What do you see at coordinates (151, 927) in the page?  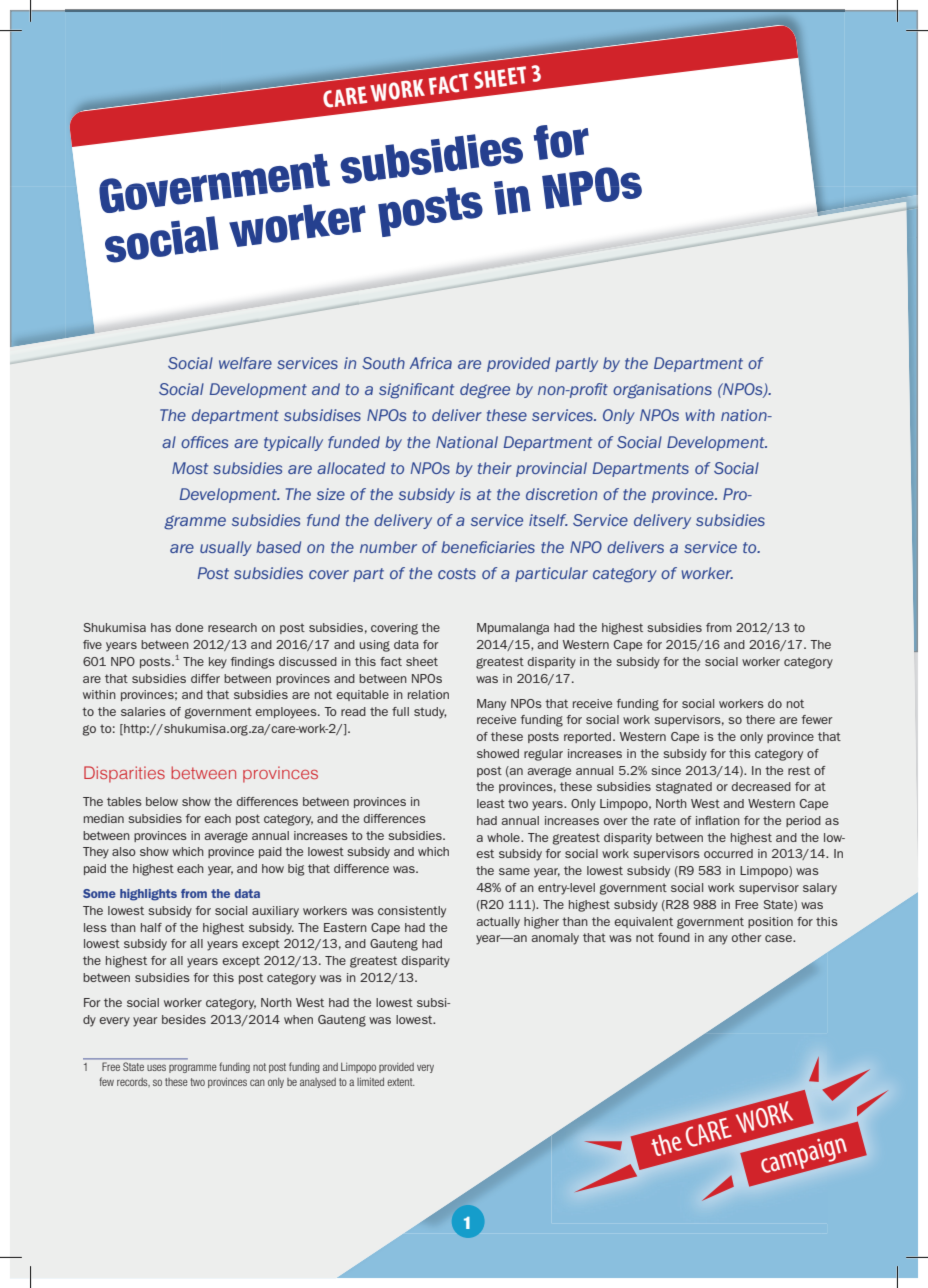 I see `half` at bounding box center [151, 927].
